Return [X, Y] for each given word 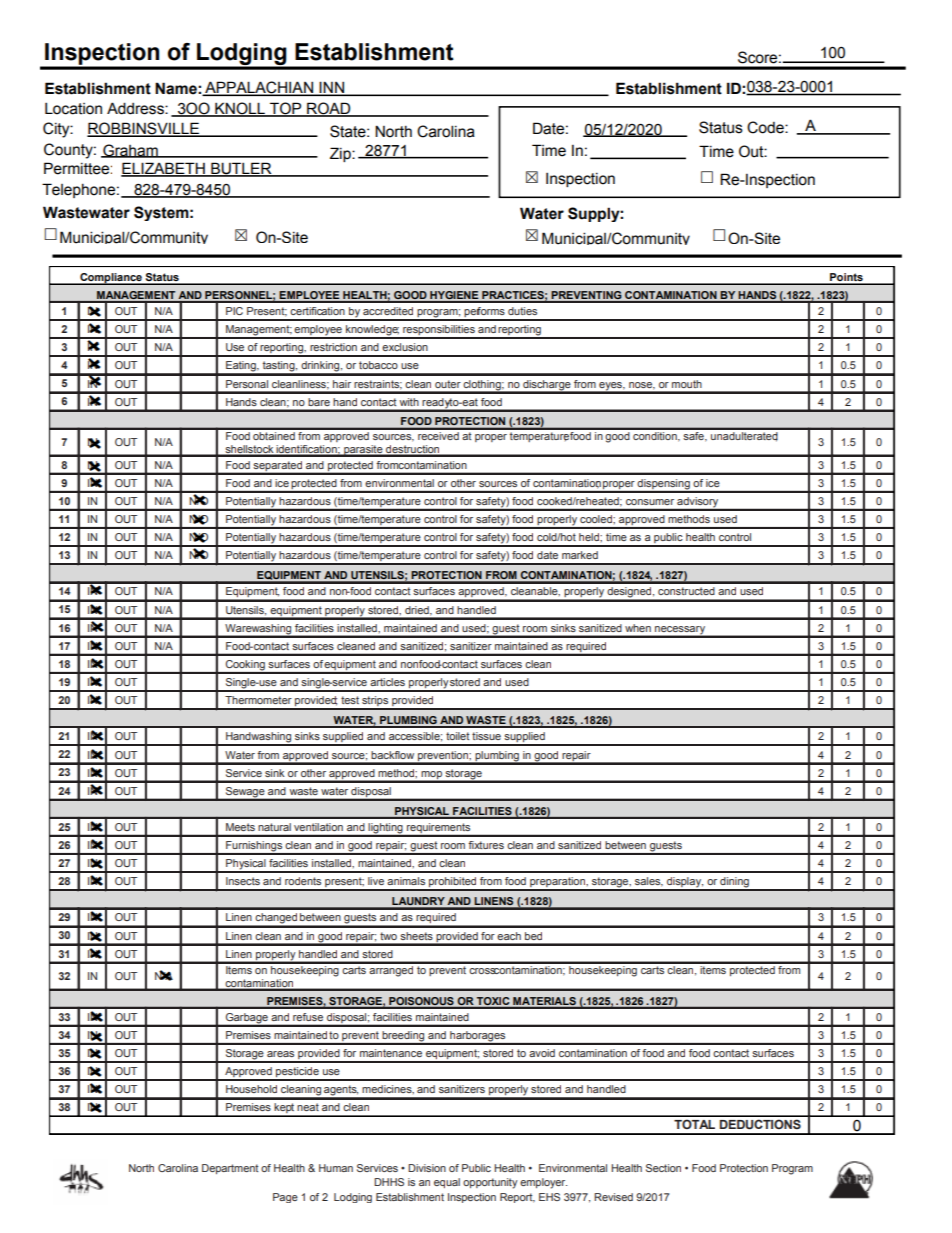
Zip [341, 154]
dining [734, 883]
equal [447, 1183]
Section [663, 1168]
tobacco [378, 365]
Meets [240, 827]
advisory [698, 503]
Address [136, 108]
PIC [234, 311]
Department [230, 1169]
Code [766, 127]
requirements [439, 829]
